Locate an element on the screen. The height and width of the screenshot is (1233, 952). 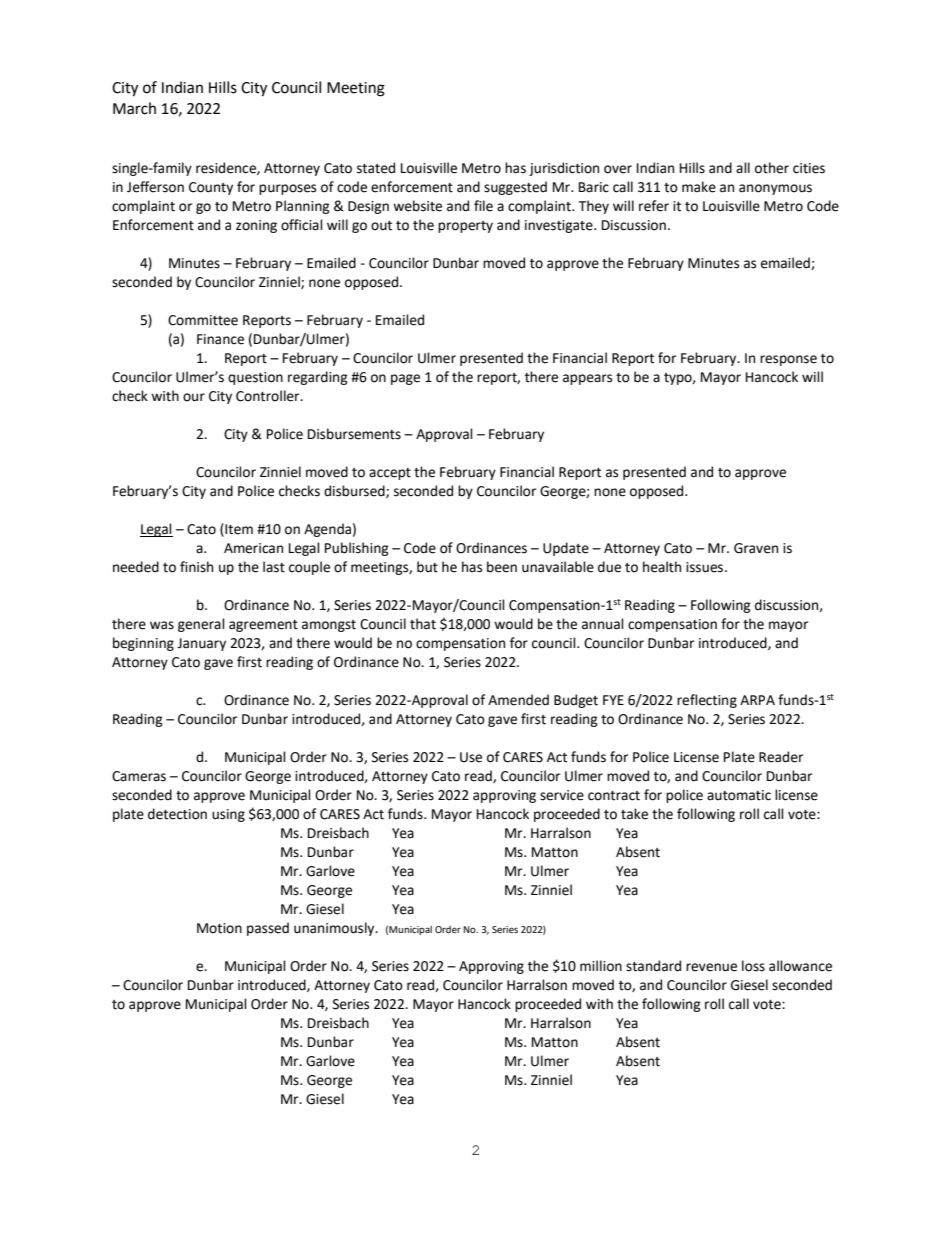
Amended is located at coordinates (518, 700).
